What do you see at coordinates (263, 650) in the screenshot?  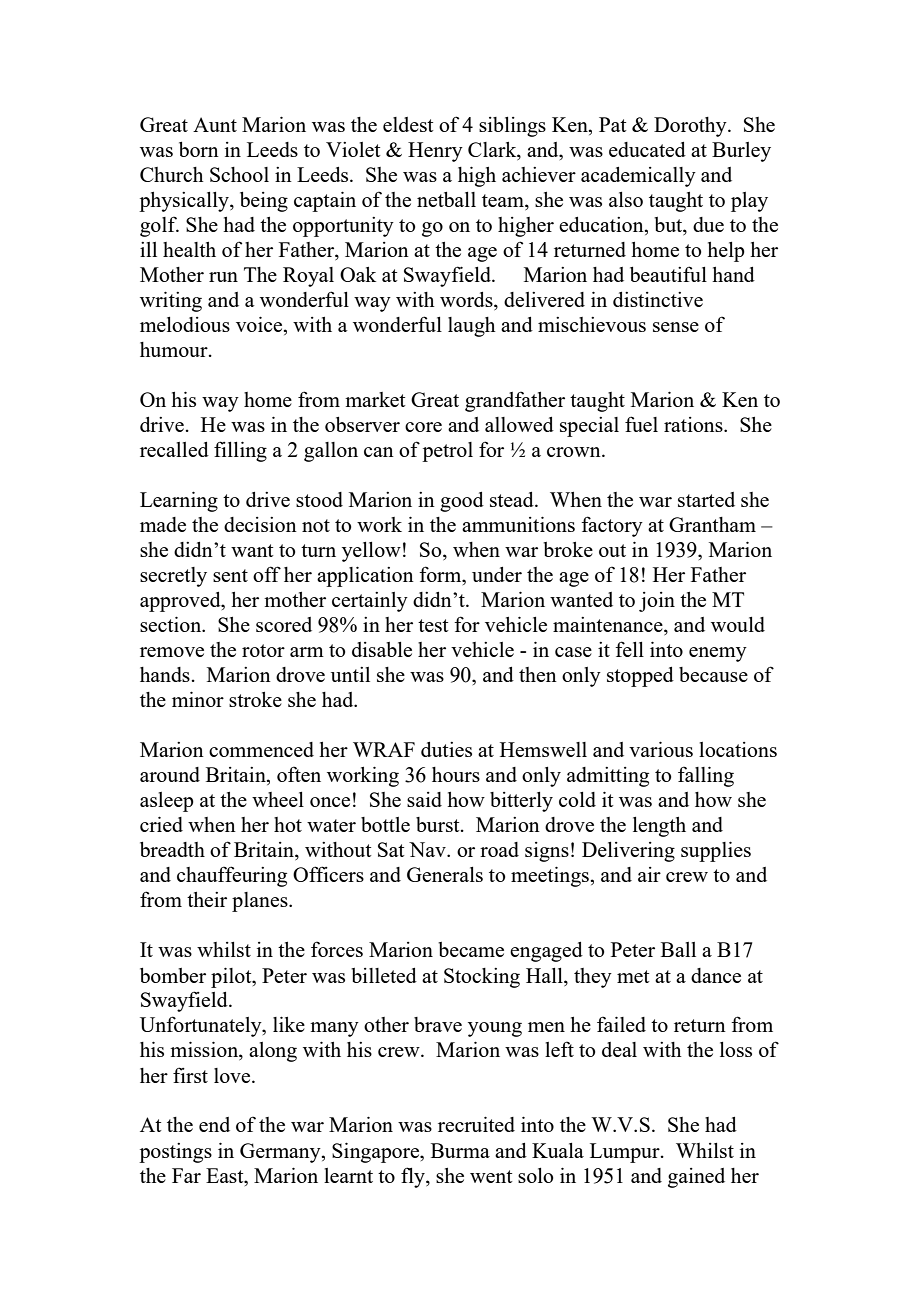 I see `rotor` at bounding box center [263, 650].
